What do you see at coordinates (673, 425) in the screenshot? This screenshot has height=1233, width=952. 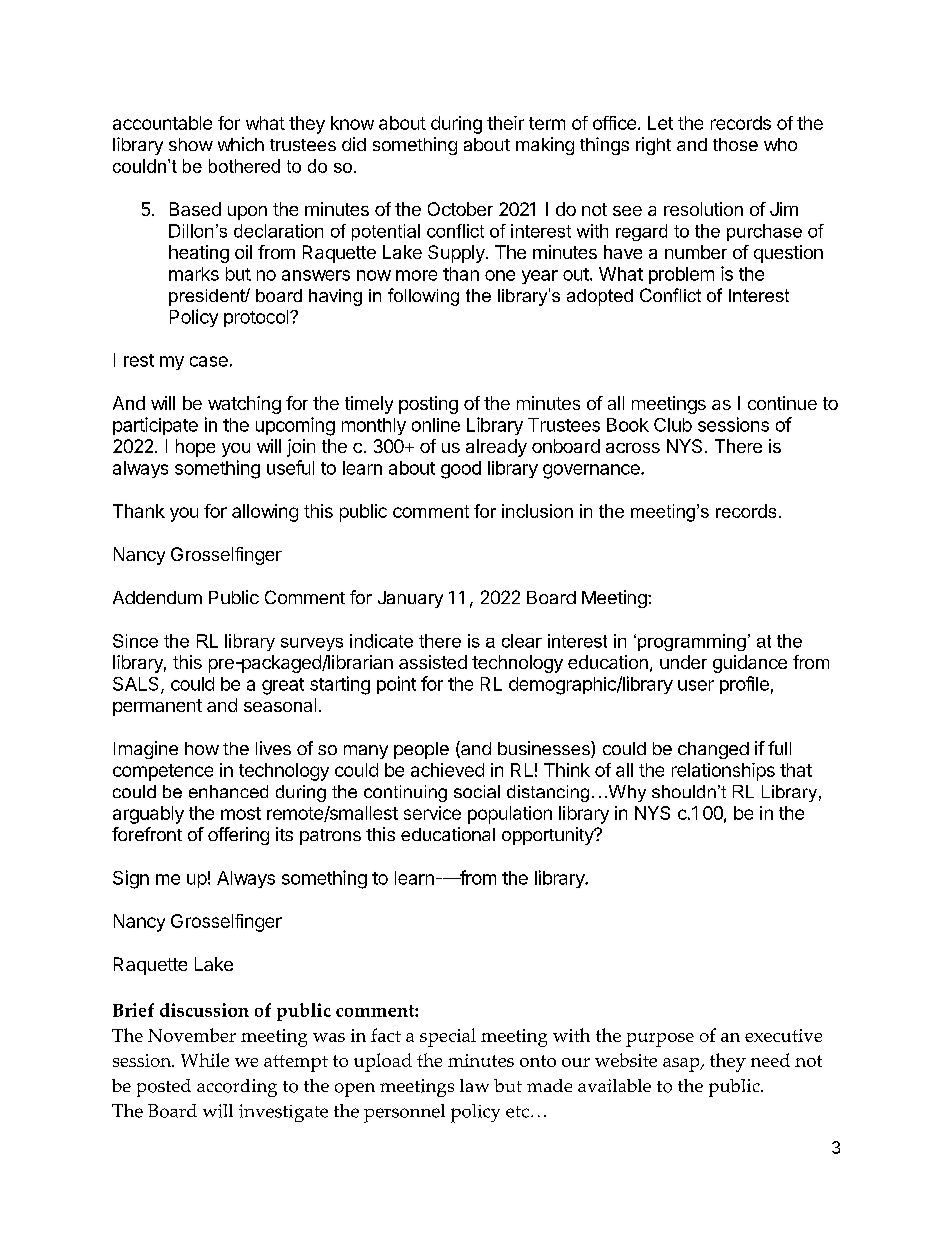 I see `Club` at bounding box center [673, 425].
